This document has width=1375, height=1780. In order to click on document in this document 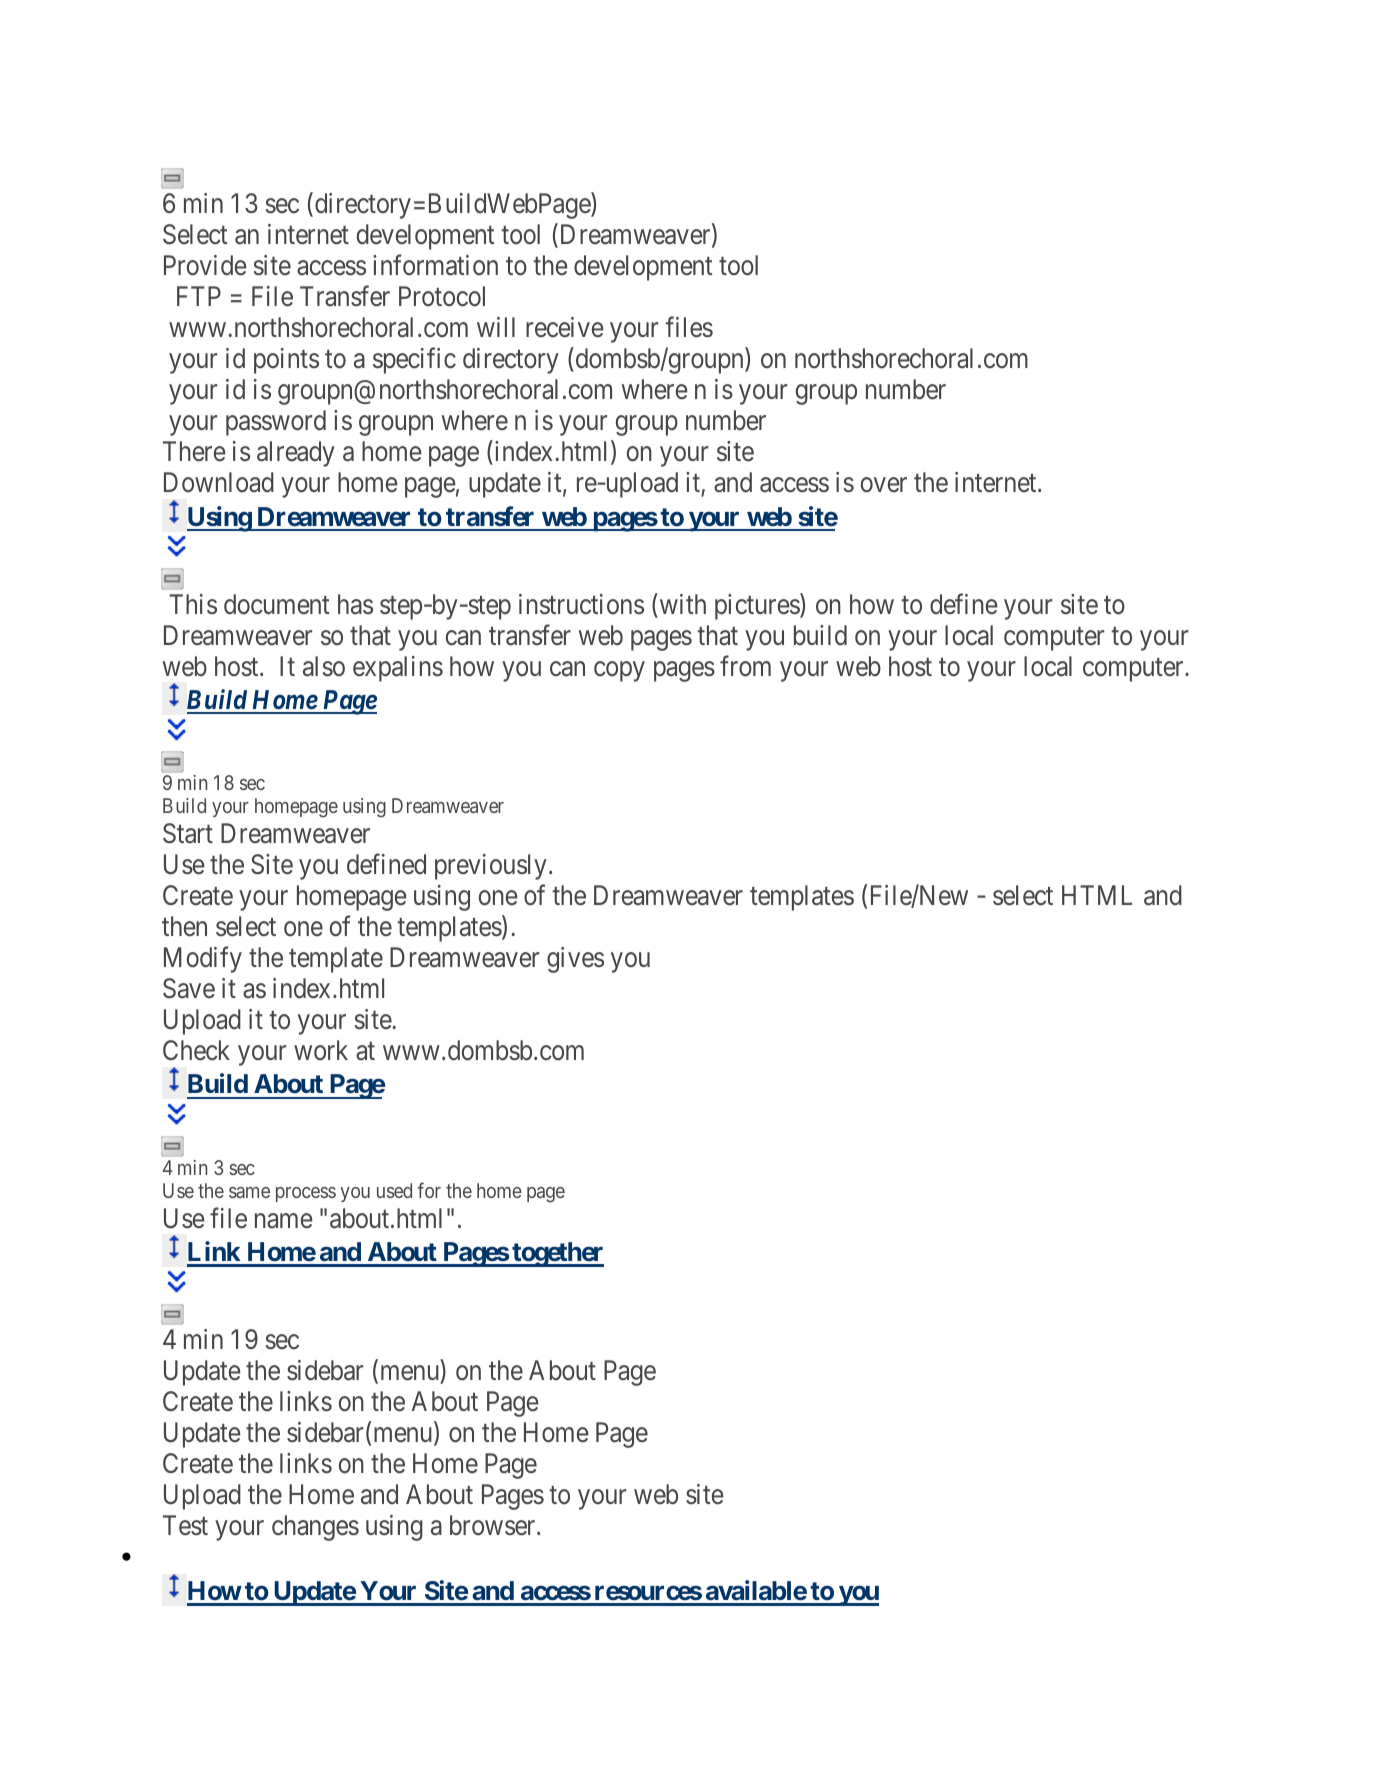, I will do `click(276, 604)`.
